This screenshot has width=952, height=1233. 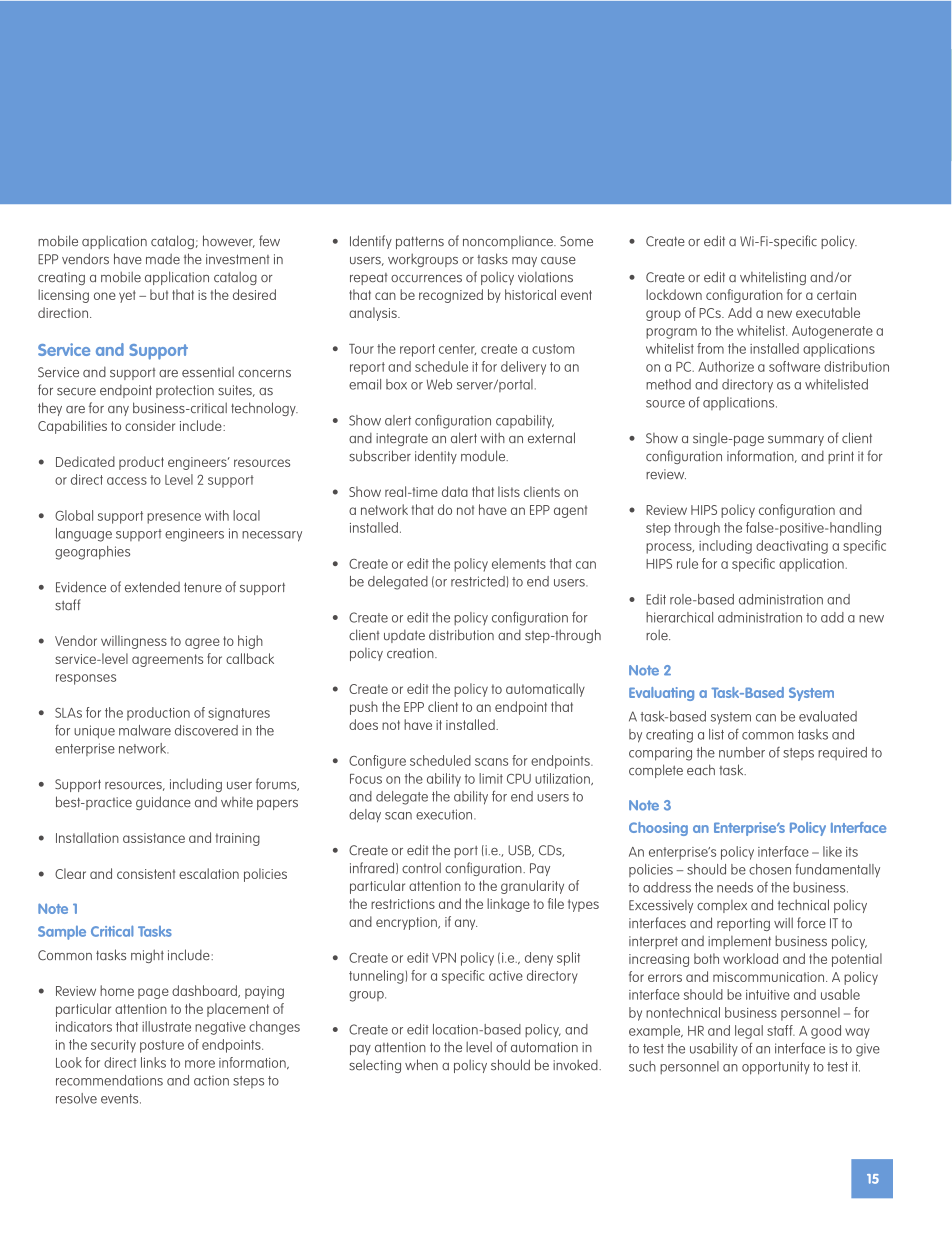 I want to click on presence, so click(x=174, y=518).
